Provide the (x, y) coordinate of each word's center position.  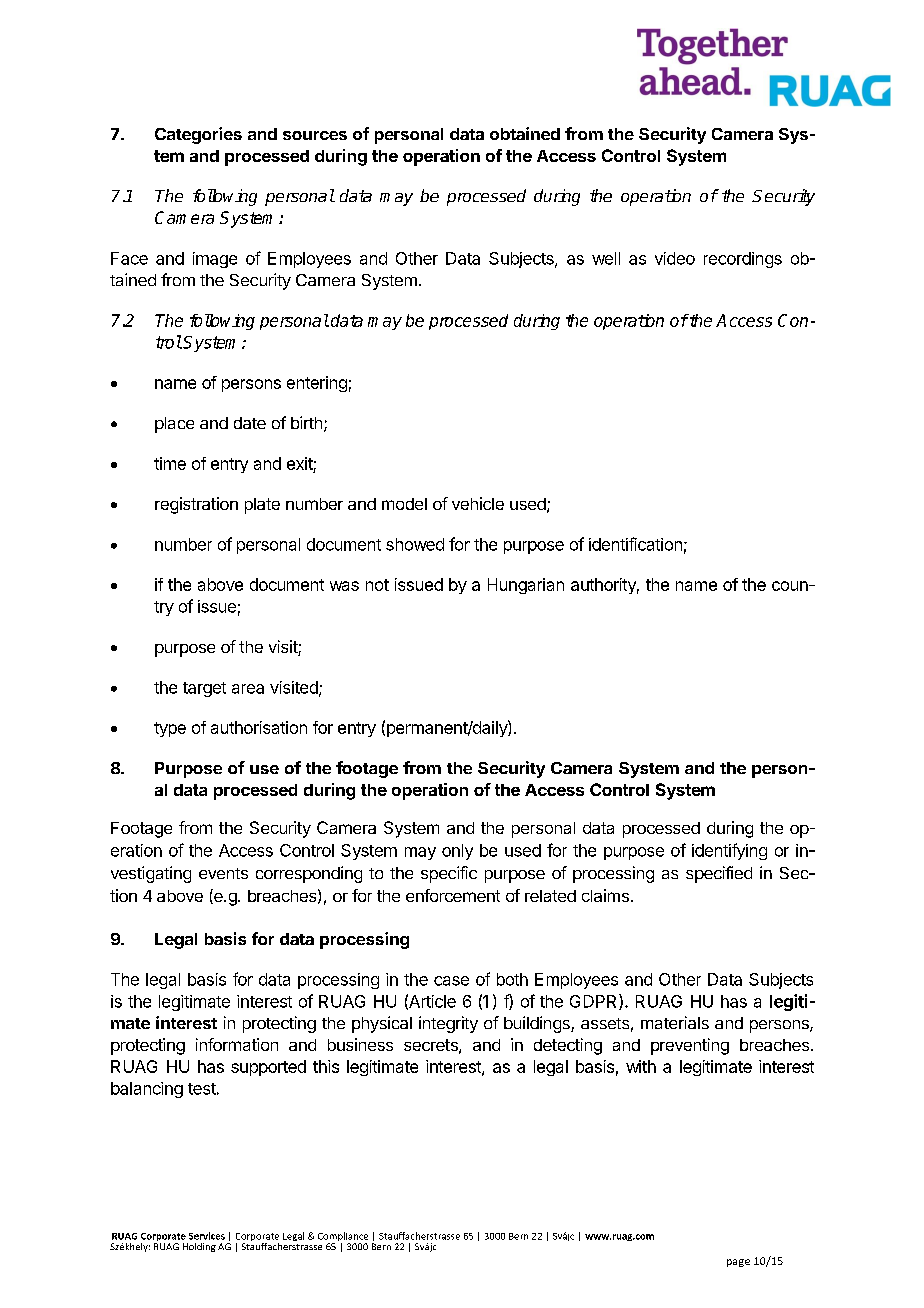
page (738, 1263)
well (606, 258)
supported (268, 1068)
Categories (198, 135)
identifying (729, 851)
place (174, 425)
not (377, 585)
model (404, 504)
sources (315, 135)
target (204, 689)
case (451, 981)
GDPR (595, 1002)
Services (207, 1236)
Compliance (343, 1238)
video (675, 258)
